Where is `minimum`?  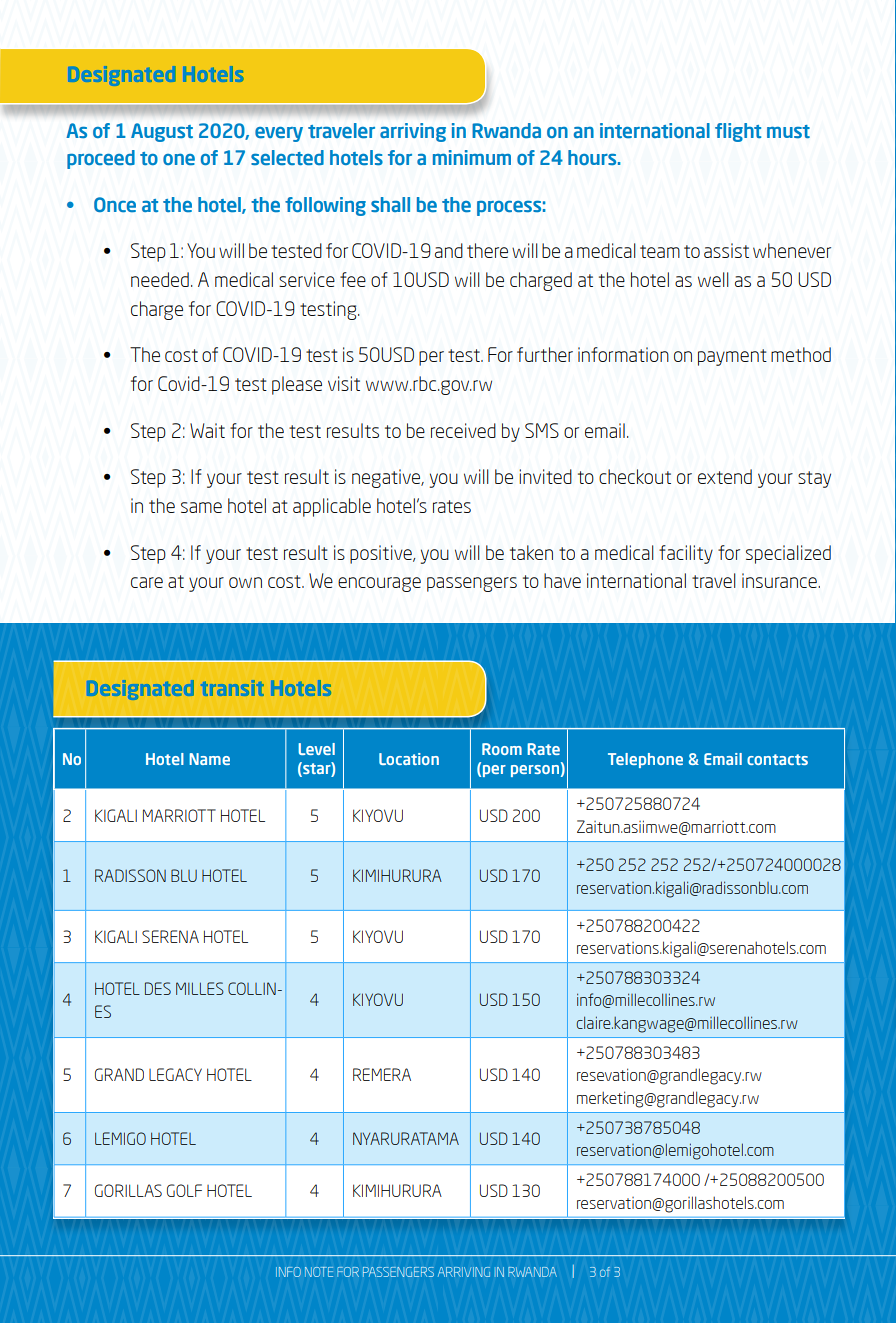
minimum is located at coordinates (472, 157).
